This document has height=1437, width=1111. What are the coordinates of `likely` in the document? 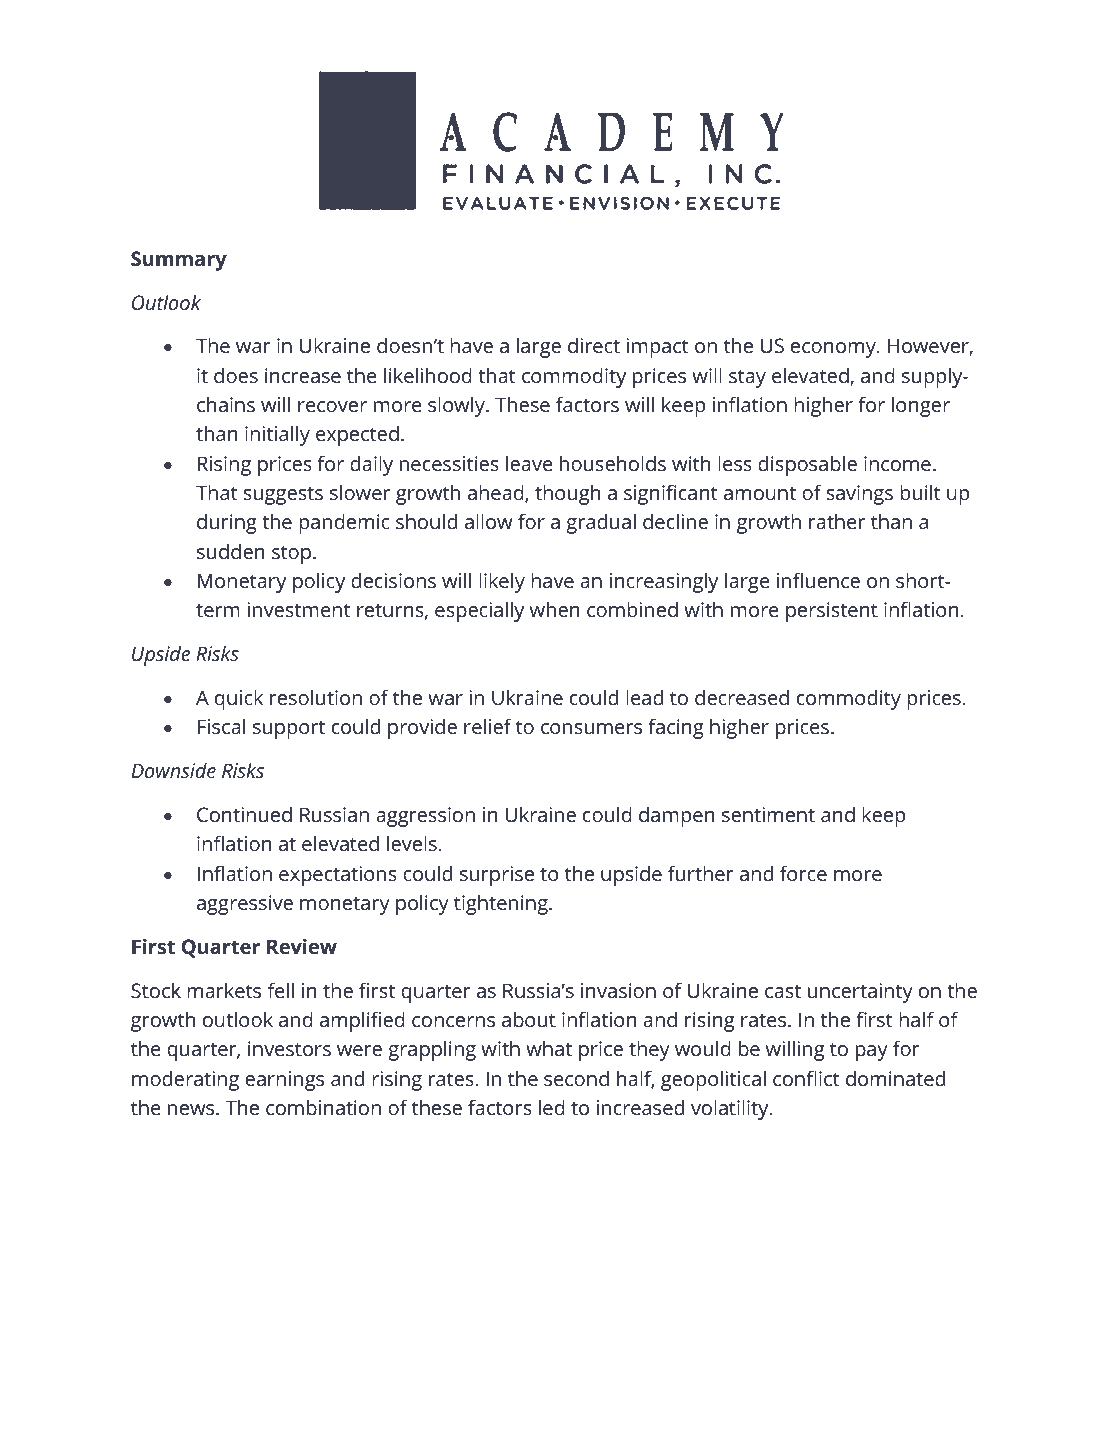 It's located at (502, 582).
